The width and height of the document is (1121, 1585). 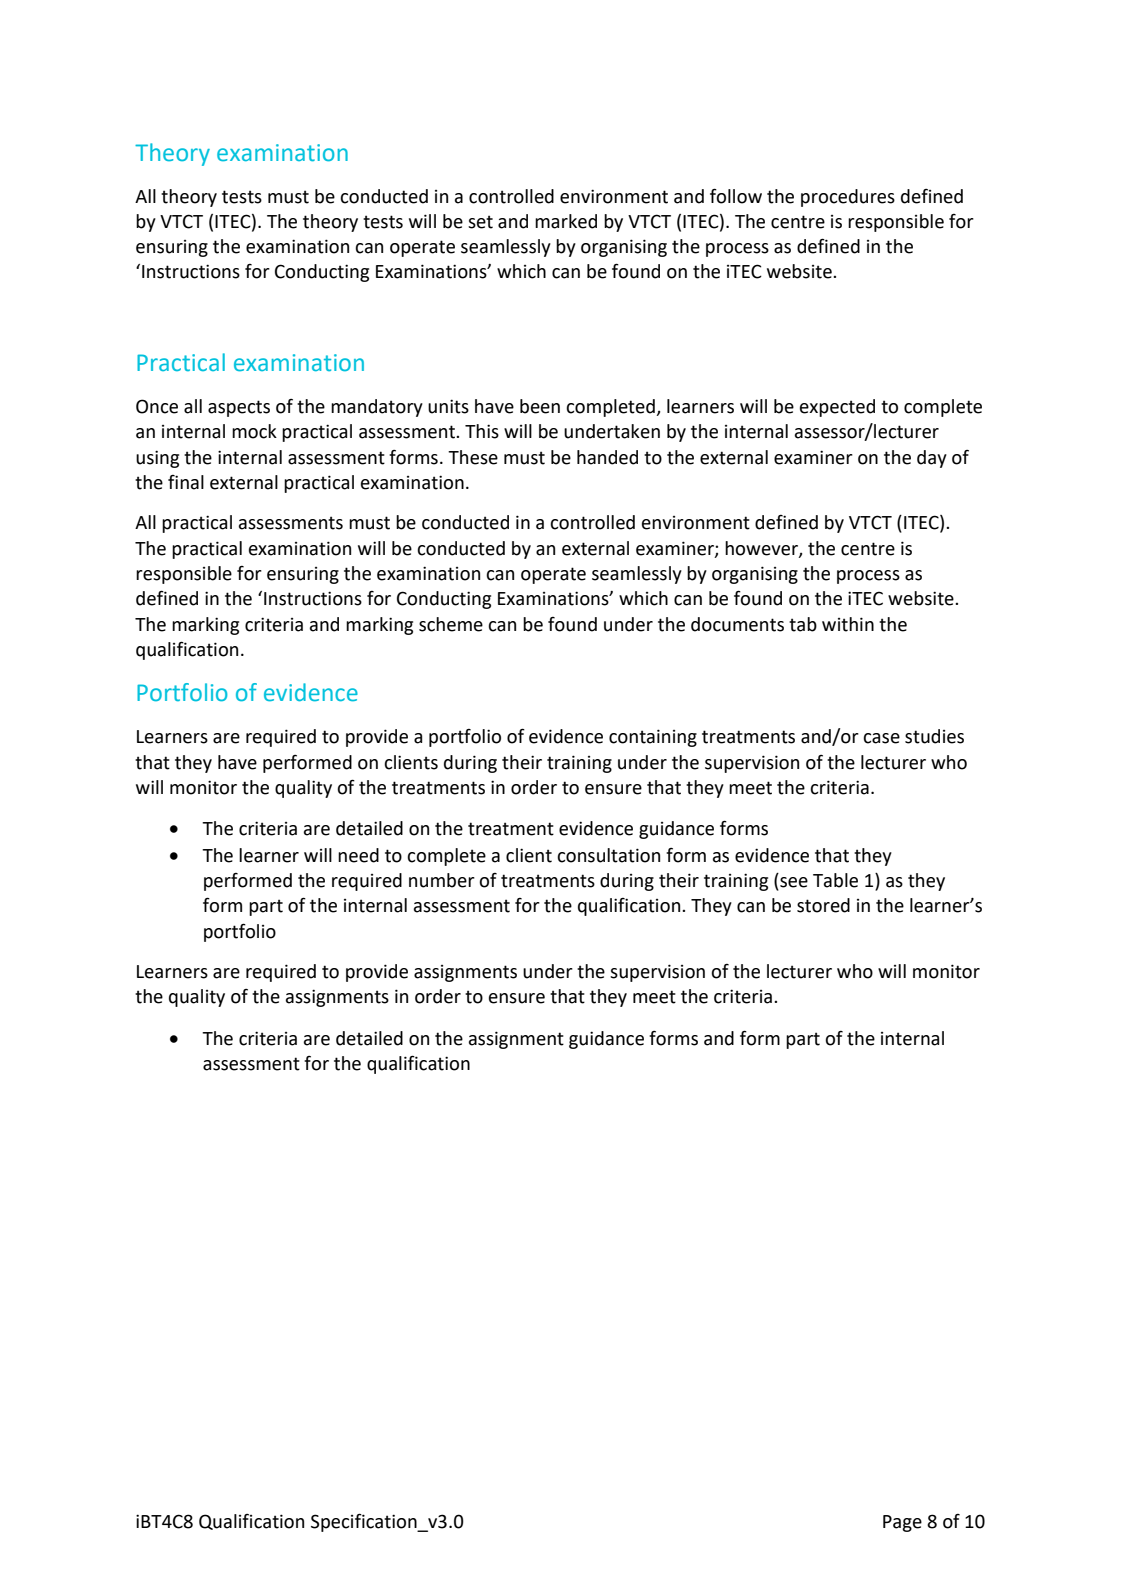 I want to click on number, so click(x=442, y=880).
